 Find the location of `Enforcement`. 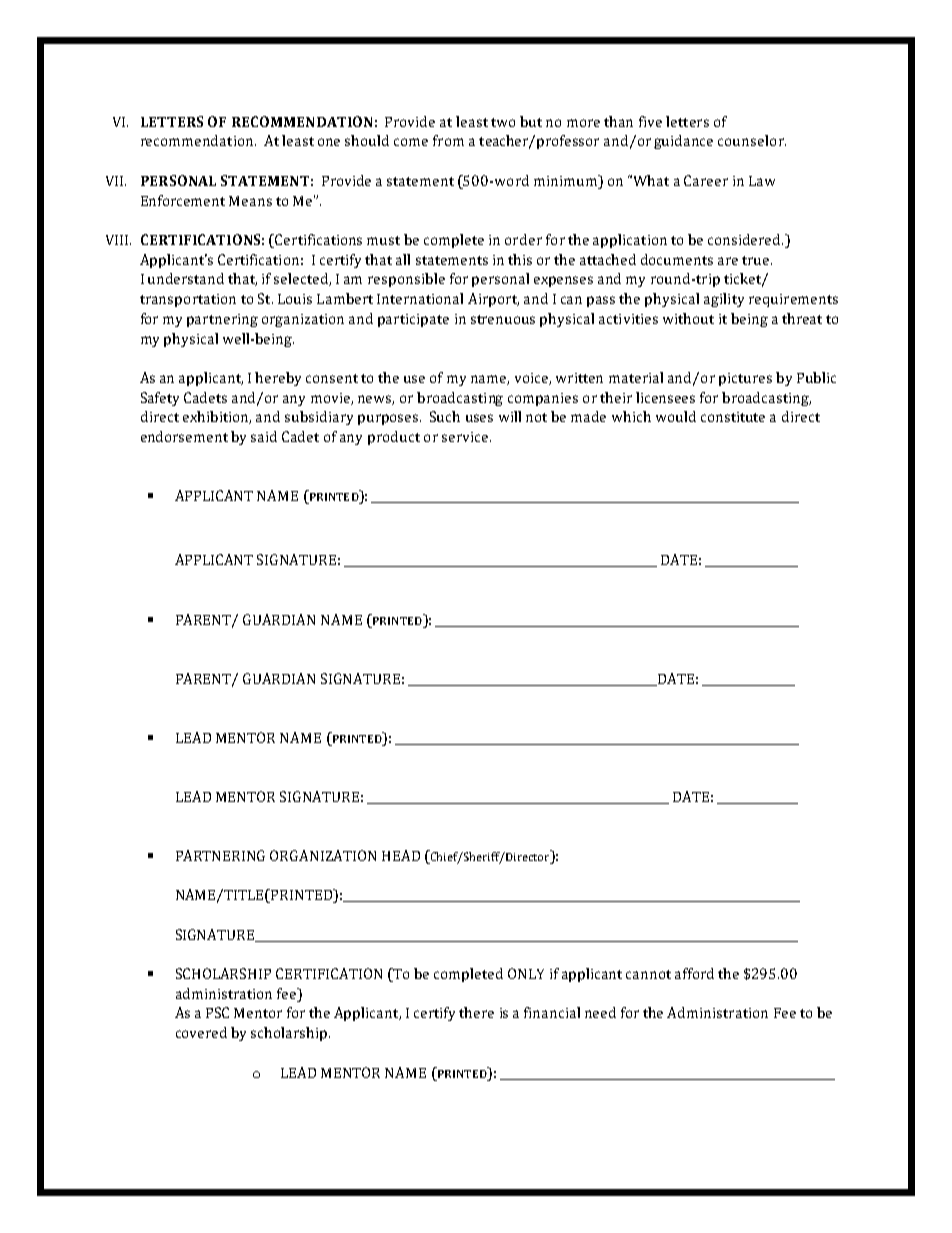

Enforcement is located at coordinates (183, 200).
